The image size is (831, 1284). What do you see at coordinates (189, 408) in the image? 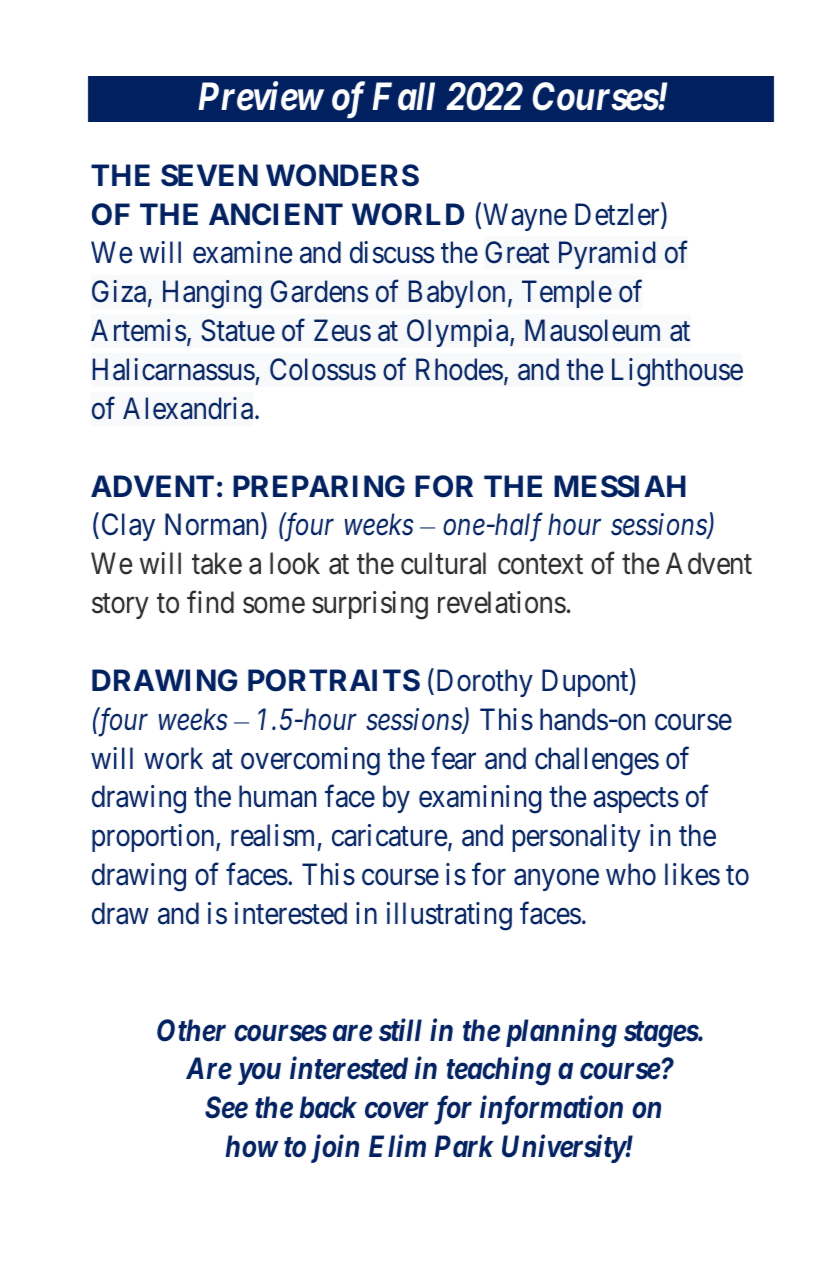
I see `Alexandria` at bounding box center [189, 408].
